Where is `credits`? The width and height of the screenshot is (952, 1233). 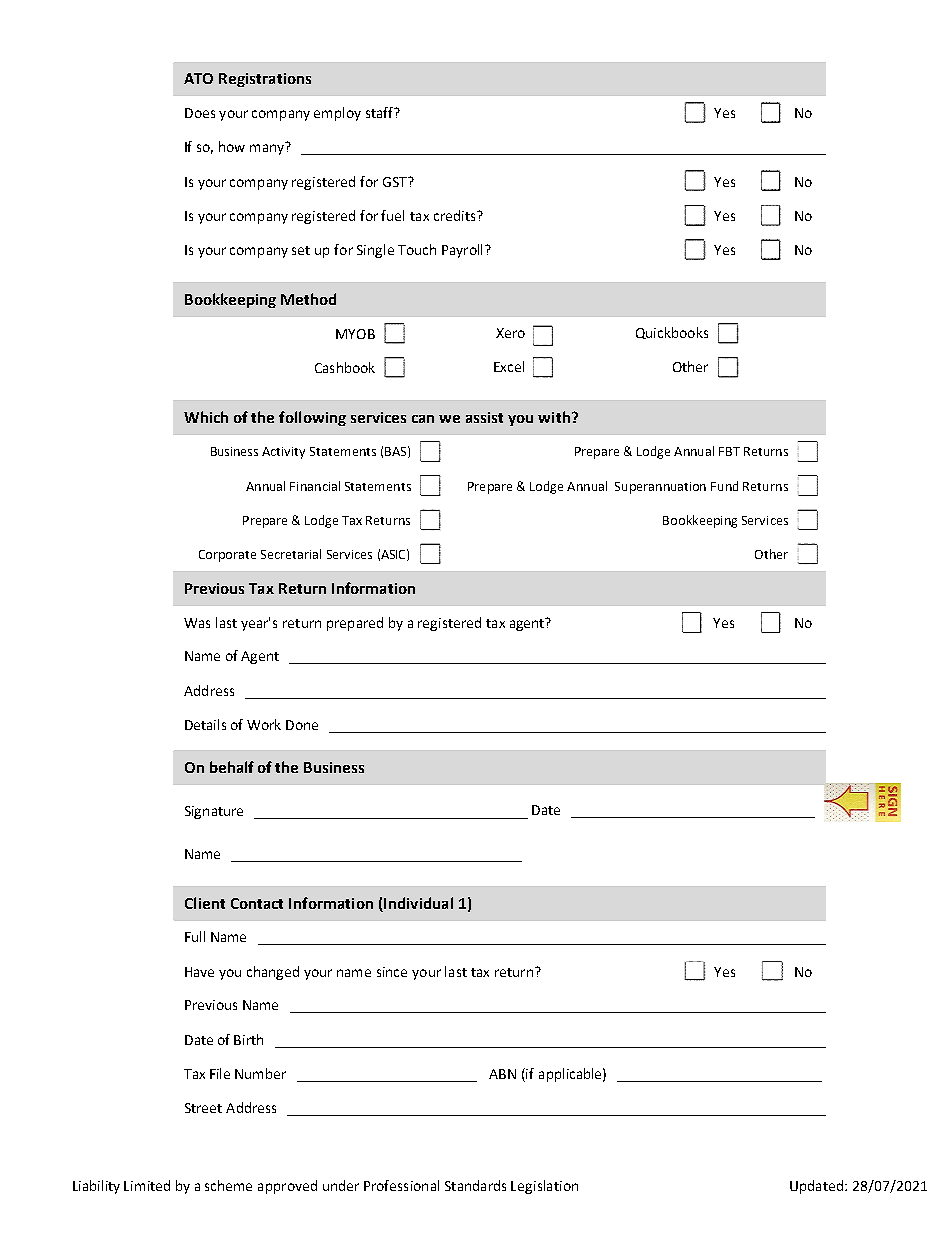
credits is located at coordinates (456, 215).
